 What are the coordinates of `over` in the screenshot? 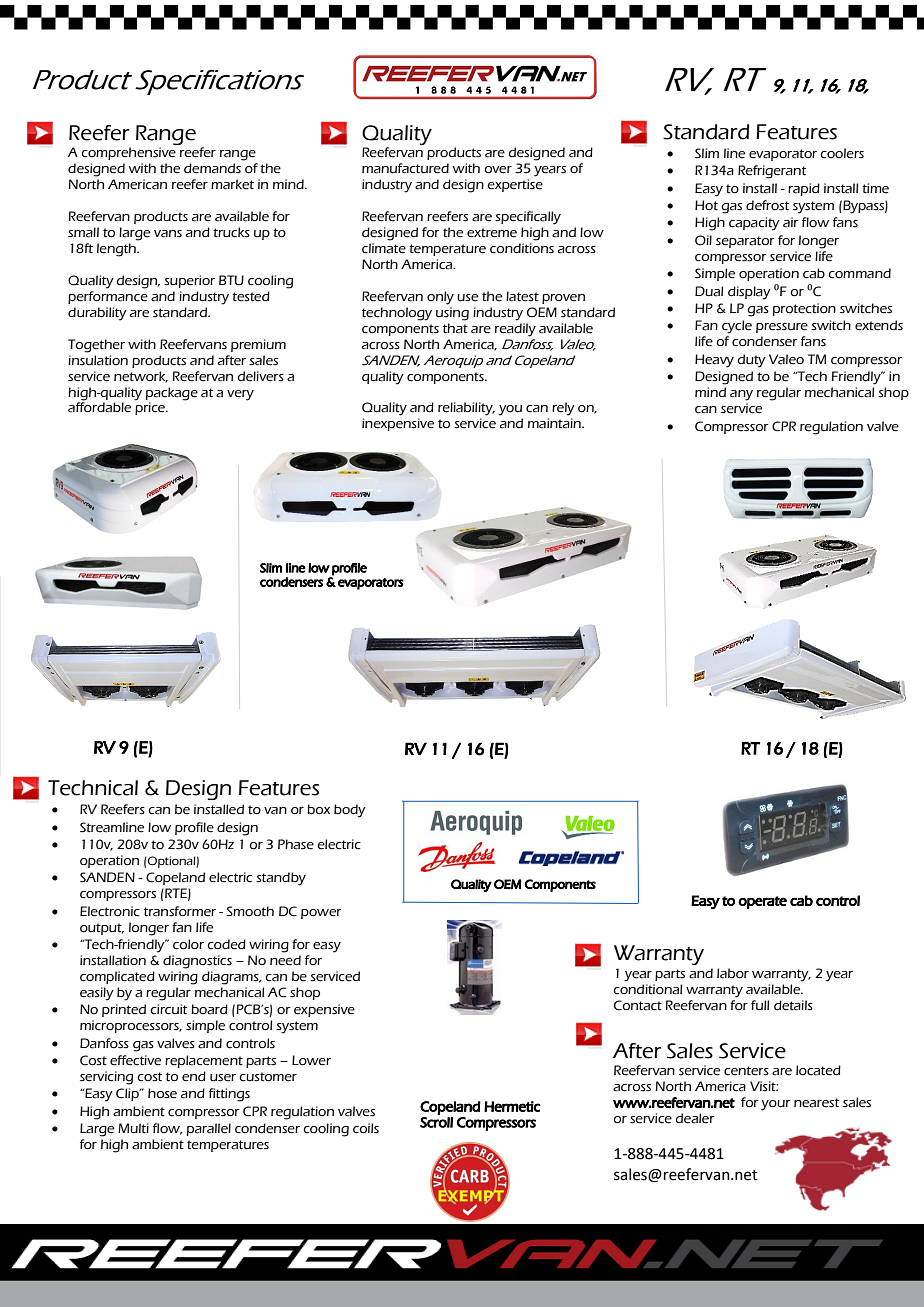 It's located at (498, 170).
